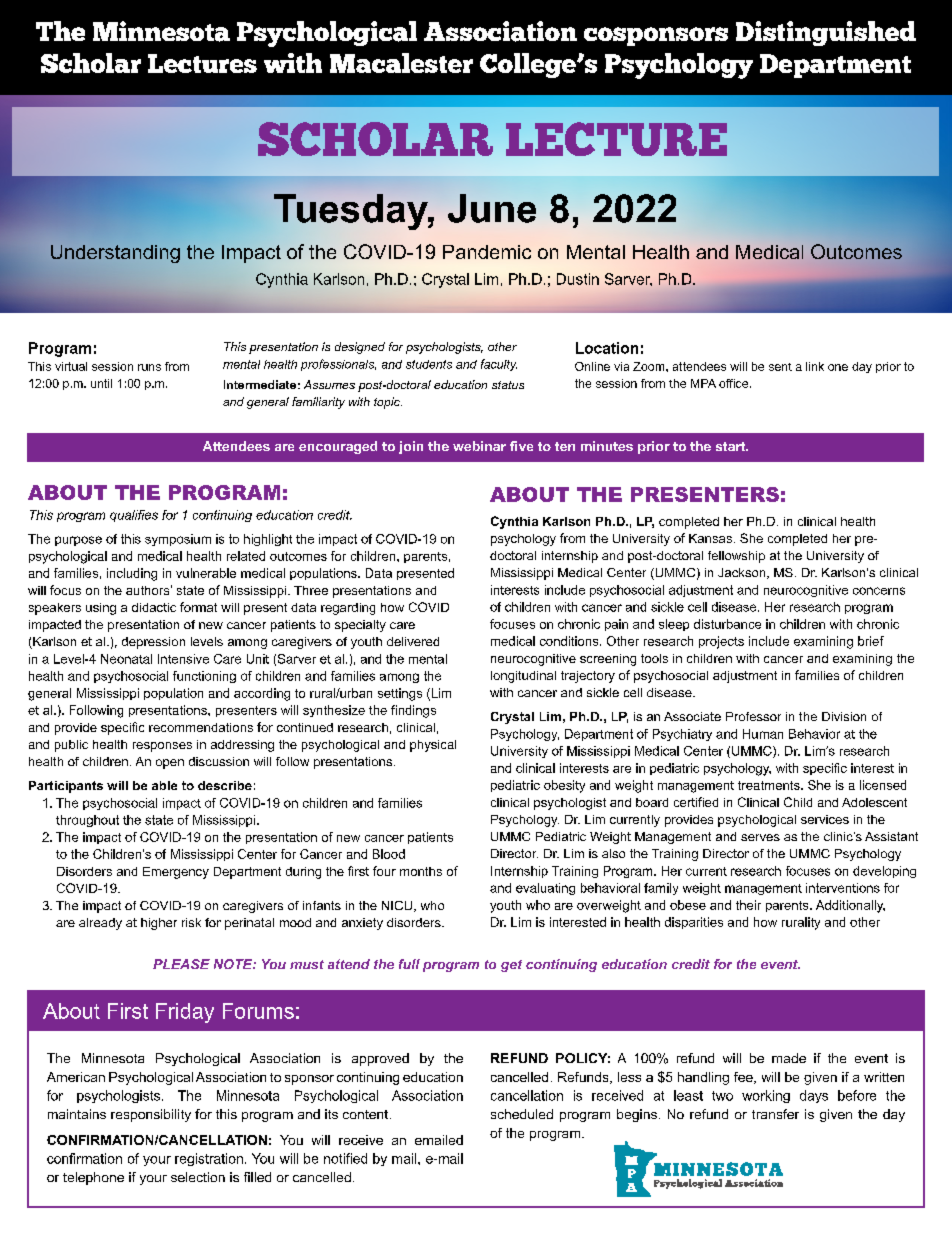 This document has height=1233, width=952. I want to click on start, so click(732, 446).
